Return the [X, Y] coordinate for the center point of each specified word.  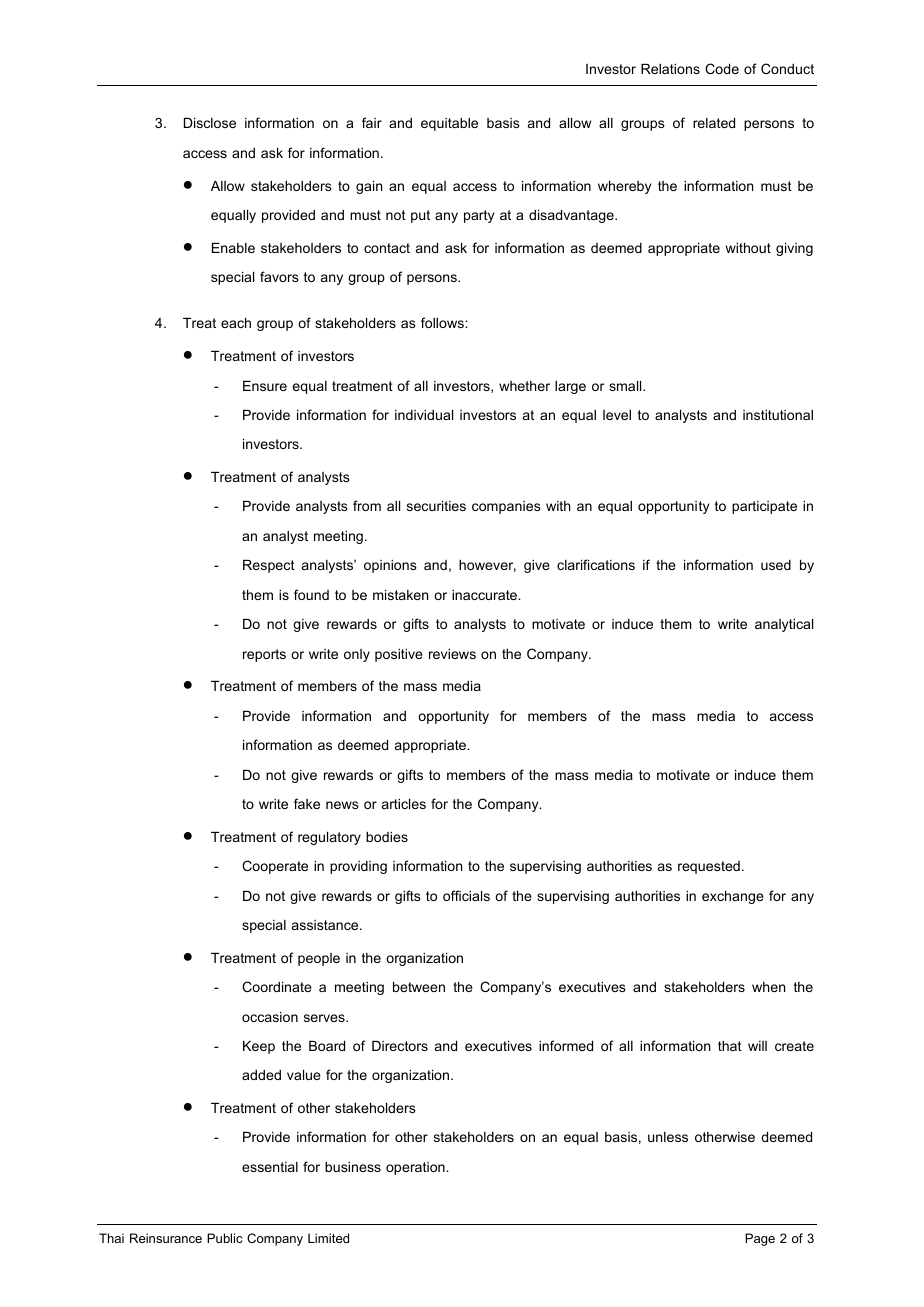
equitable [449, 124]
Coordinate [277, 986]
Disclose [210, 123]
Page [760, 1239]
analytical [784, 625]
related [714, 123]
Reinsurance [166, 1238]
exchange [733, 897]
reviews [452, 654]
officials [466, 895]
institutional [778, 415]
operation [416, 1168]
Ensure [265, 386]
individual [424, 415]
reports [264, 655]
